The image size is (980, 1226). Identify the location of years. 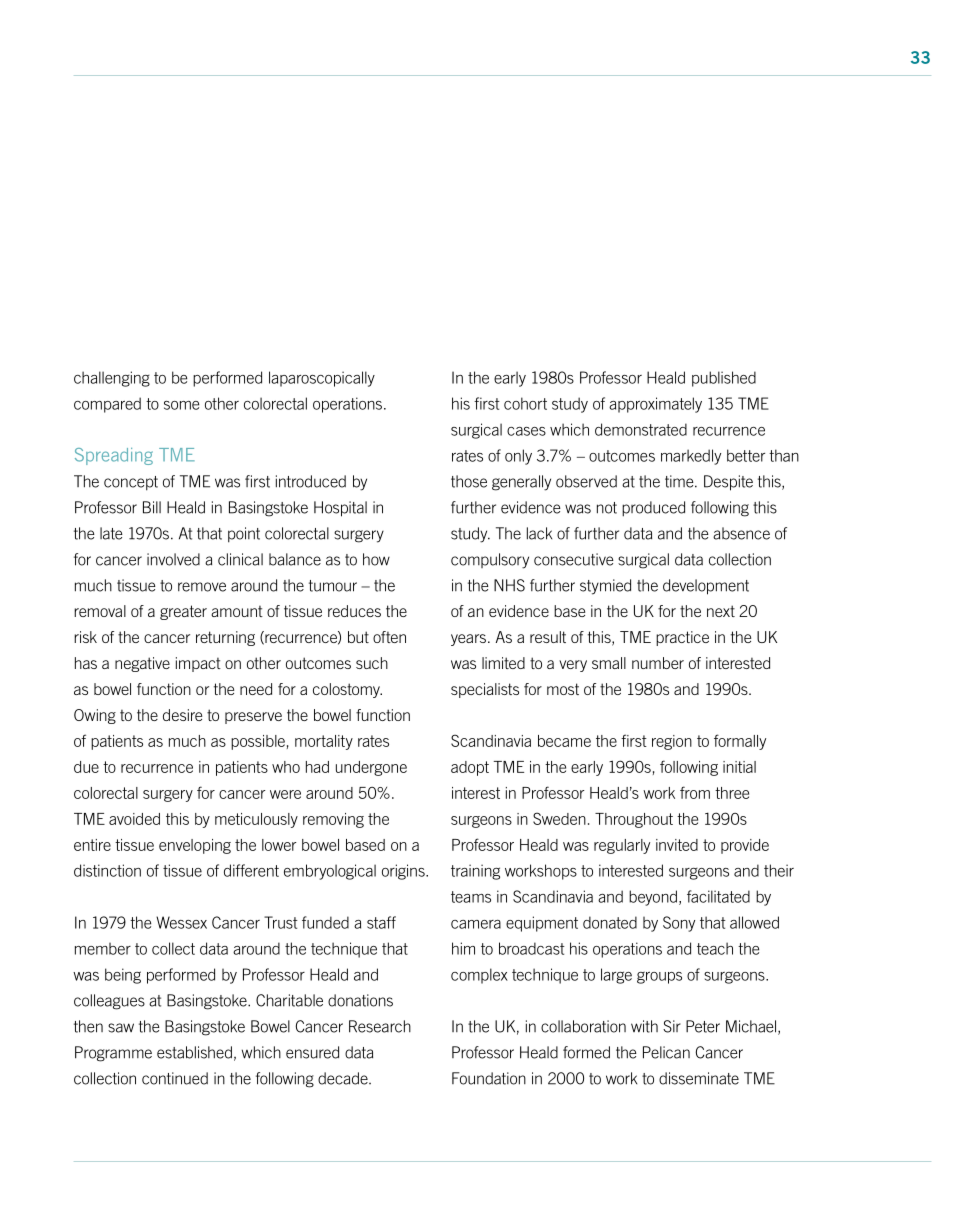
(470, 640).
